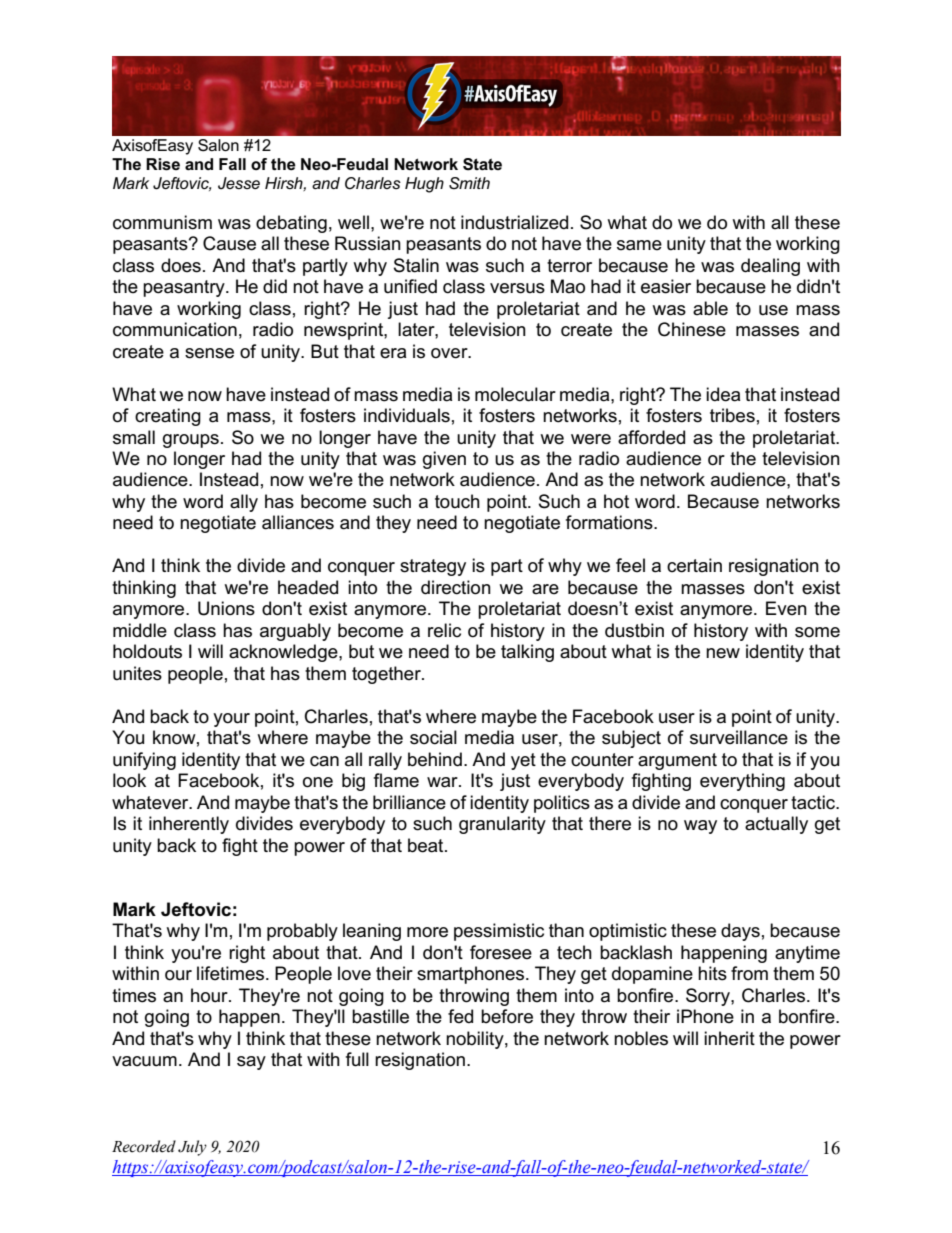 The image size is (952, 1233). What do you see at coordinates (357, 1059) in the screenshot?
I see `full` at bounding box center [357, 1059].
